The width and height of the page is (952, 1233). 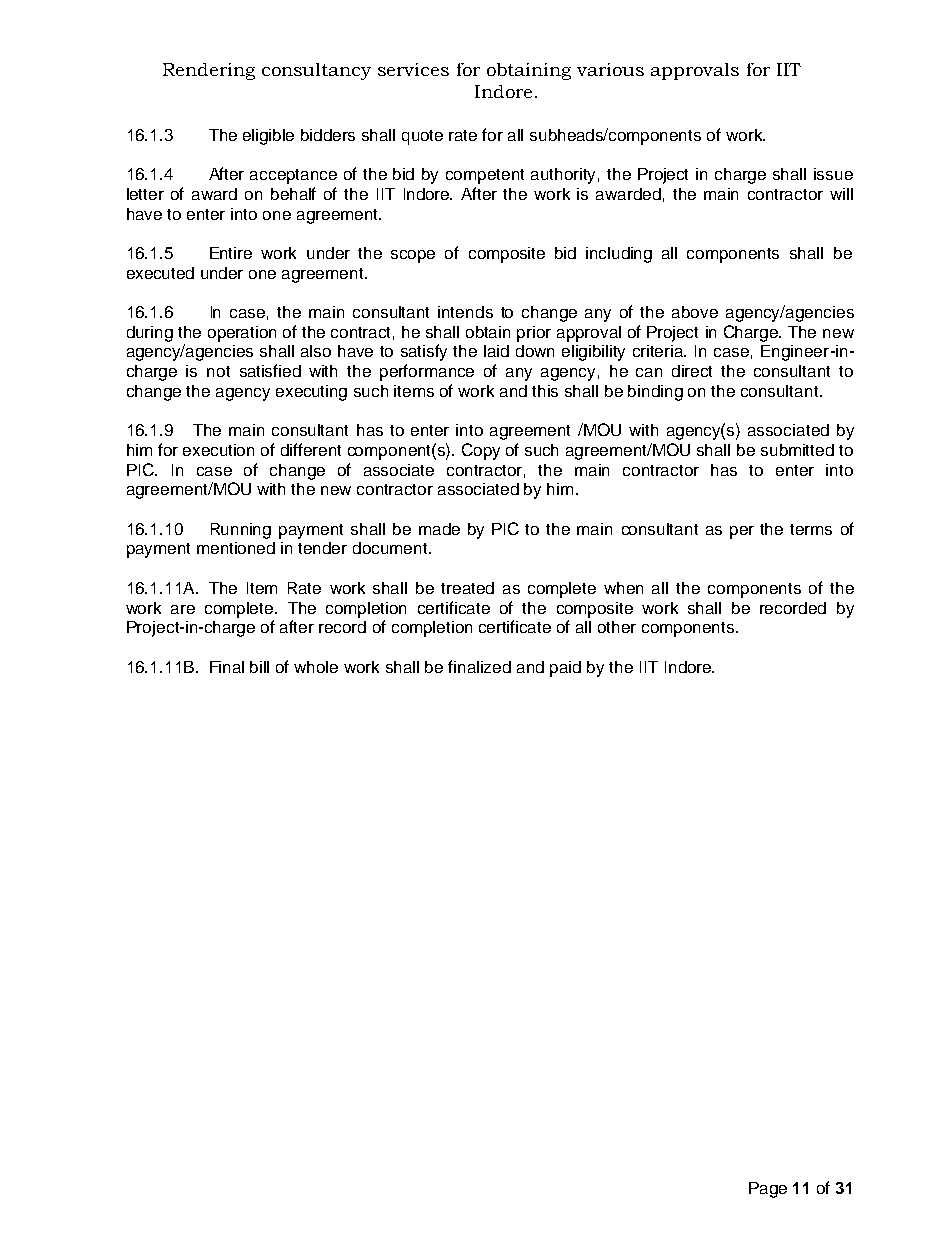 I want to click on treated, so click(x=467, y=588).
